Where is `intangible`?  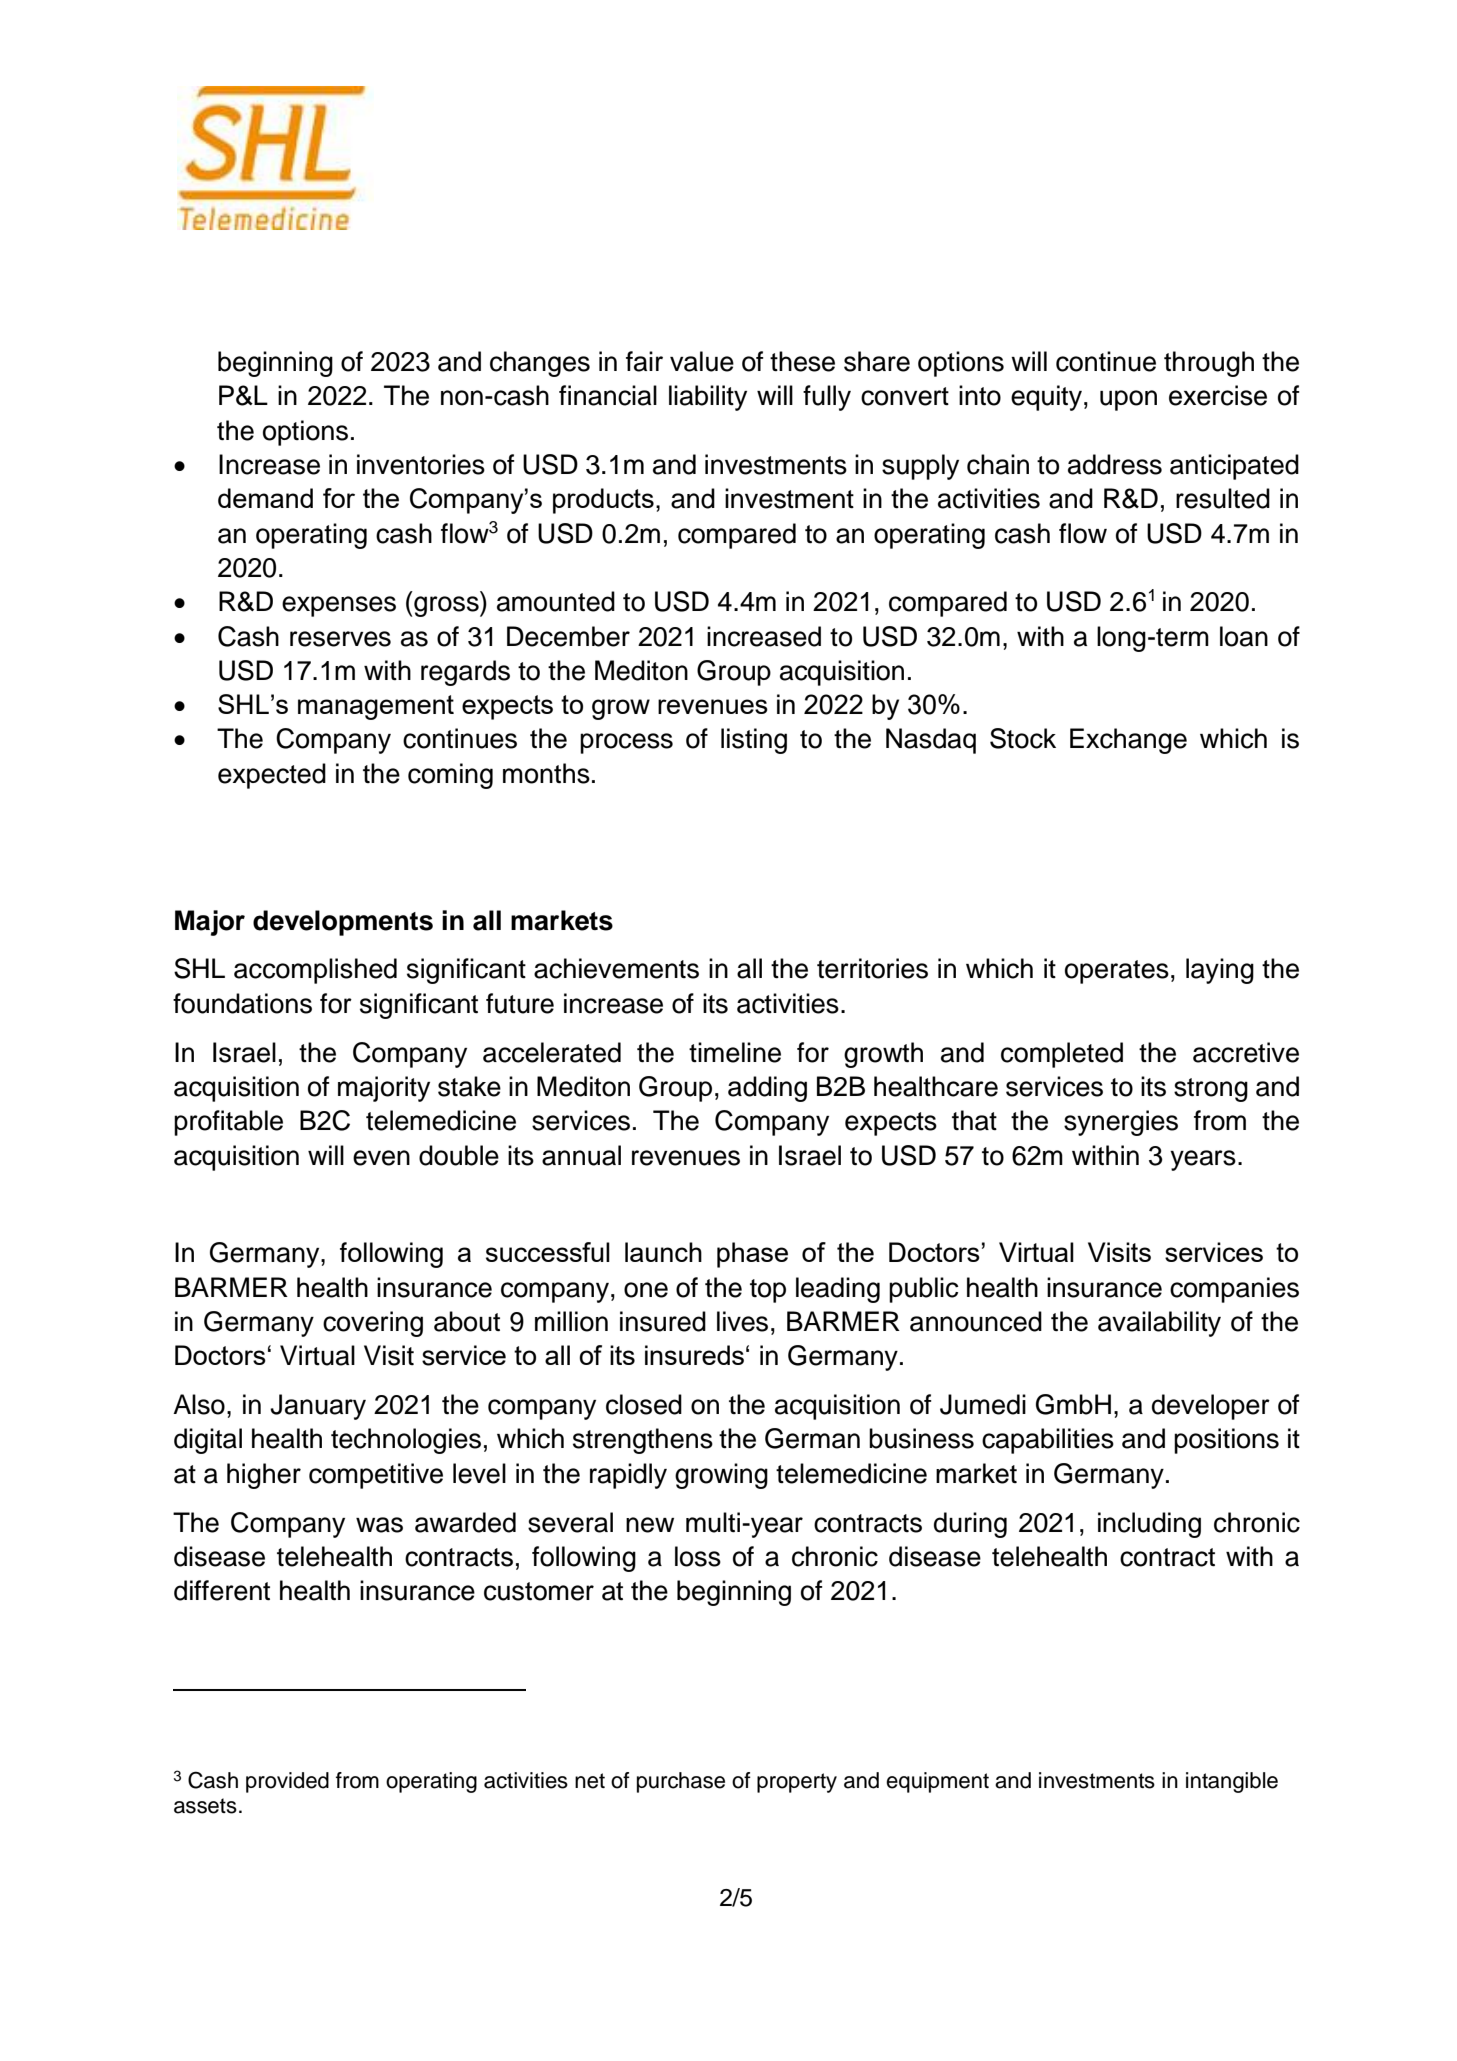
intangible is located at coordinates (1232, 1782).
